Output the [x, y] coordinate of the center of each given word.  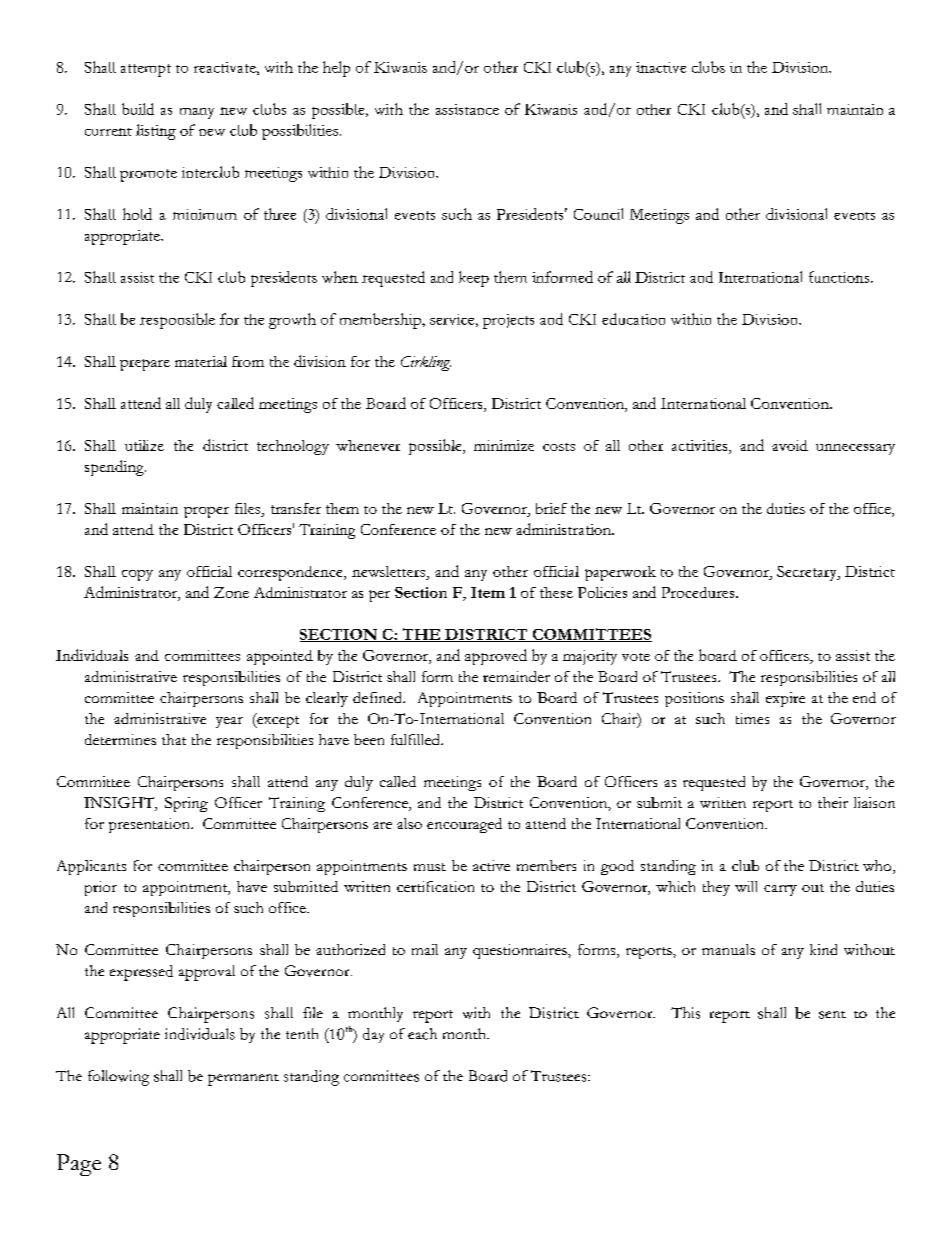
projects [508, 321]
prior [101, 888]
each [422, 1034]
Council [598, 214]
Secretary [808, 573]
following [118, 1078]
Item [488, 592]
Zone [231, 592]
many [197, 113]
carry [780, 890]
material [201, 361]
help [336, 69]
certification [435, 886]
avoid [790, 445]
